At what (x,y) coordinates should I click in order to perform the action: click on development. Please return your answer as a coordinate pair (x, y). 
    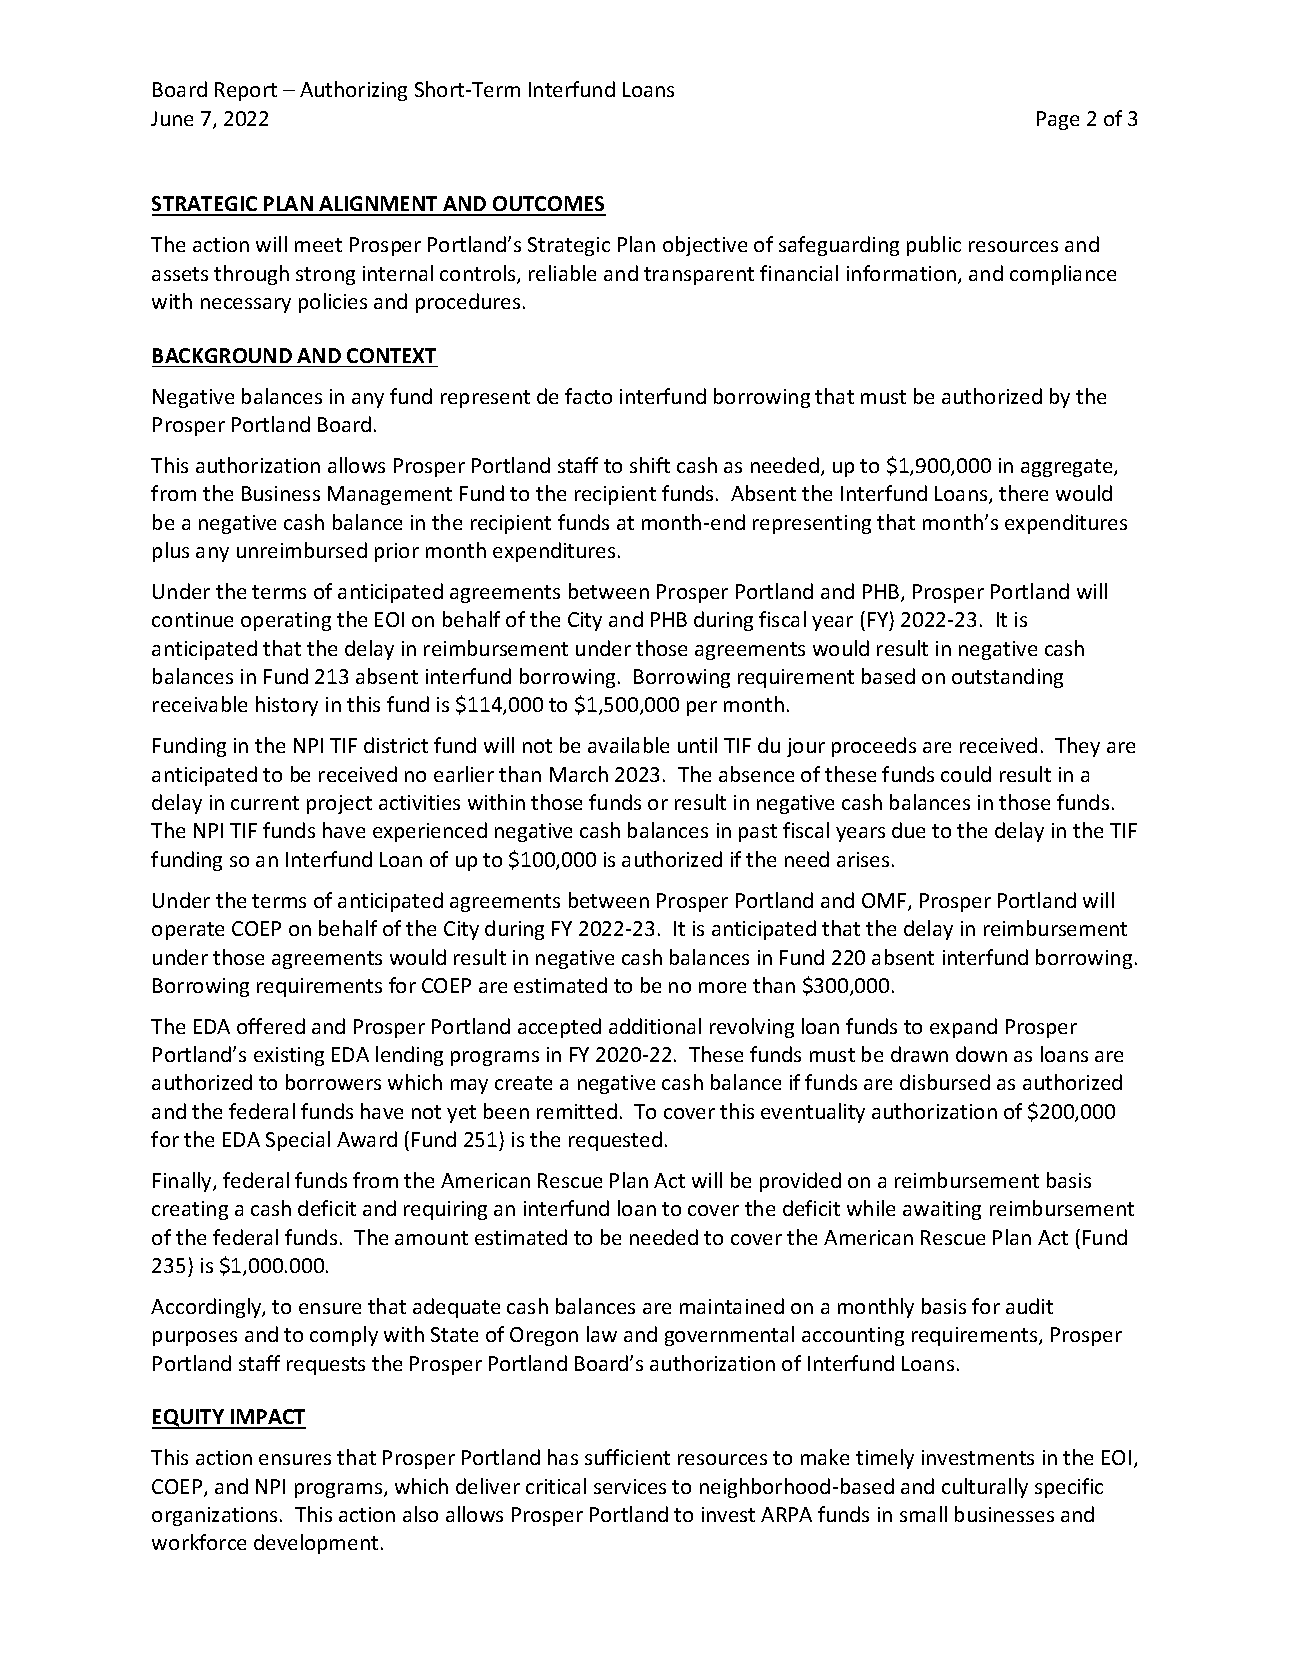
    Looking at the image, I should click on (316, 1544).
